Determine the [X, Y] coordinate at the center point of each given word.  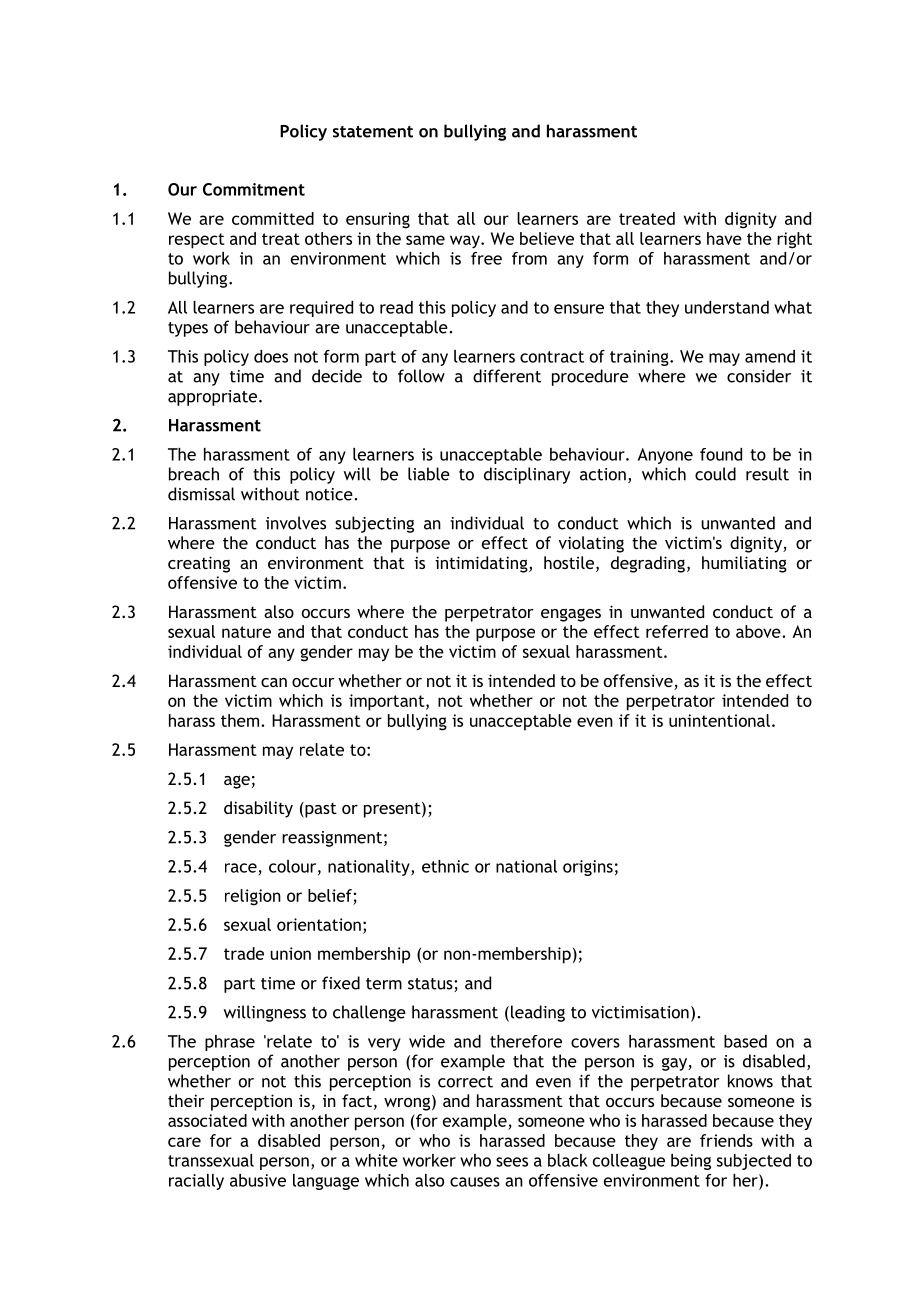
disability [258, 809]
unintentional [719, 720]
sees [512, 1162]
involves [296, 523]
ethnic [445, 866]
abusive [258, 1180]
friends [726, 1140]
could [715, 474]
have [724, 238]
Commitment [254, 189]
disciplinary [527, 475]
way [466, 241]
